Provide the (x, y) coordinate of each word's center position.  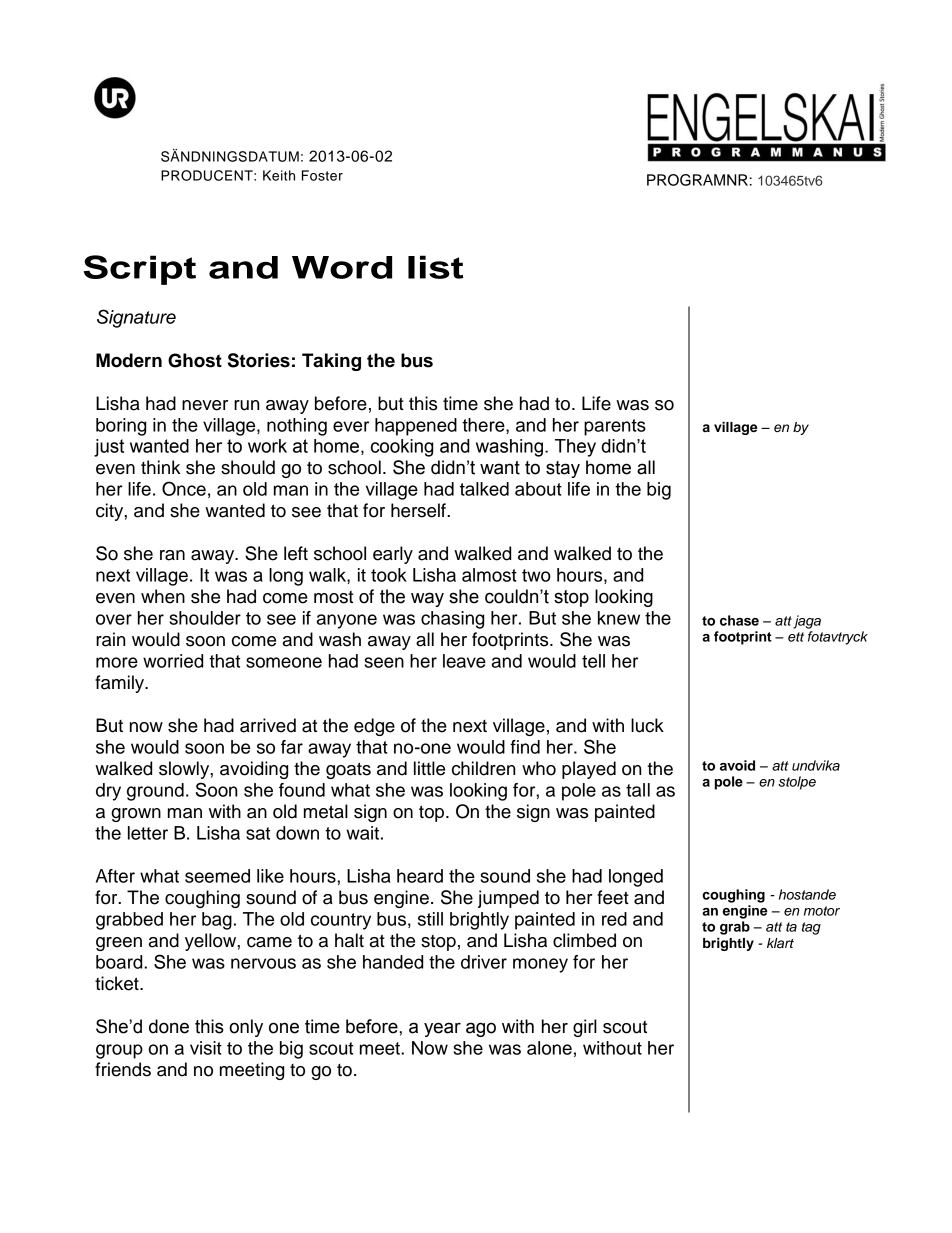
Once (184, 488)
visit (206, 1048)
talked (484, 489)
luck (647, 725)
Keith (279, 175)
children (483, 768)
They (575, 448)
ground (155, 792)
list (436, 267)
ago (481, 1029)
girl (585, 1028)
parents (615, 427)
